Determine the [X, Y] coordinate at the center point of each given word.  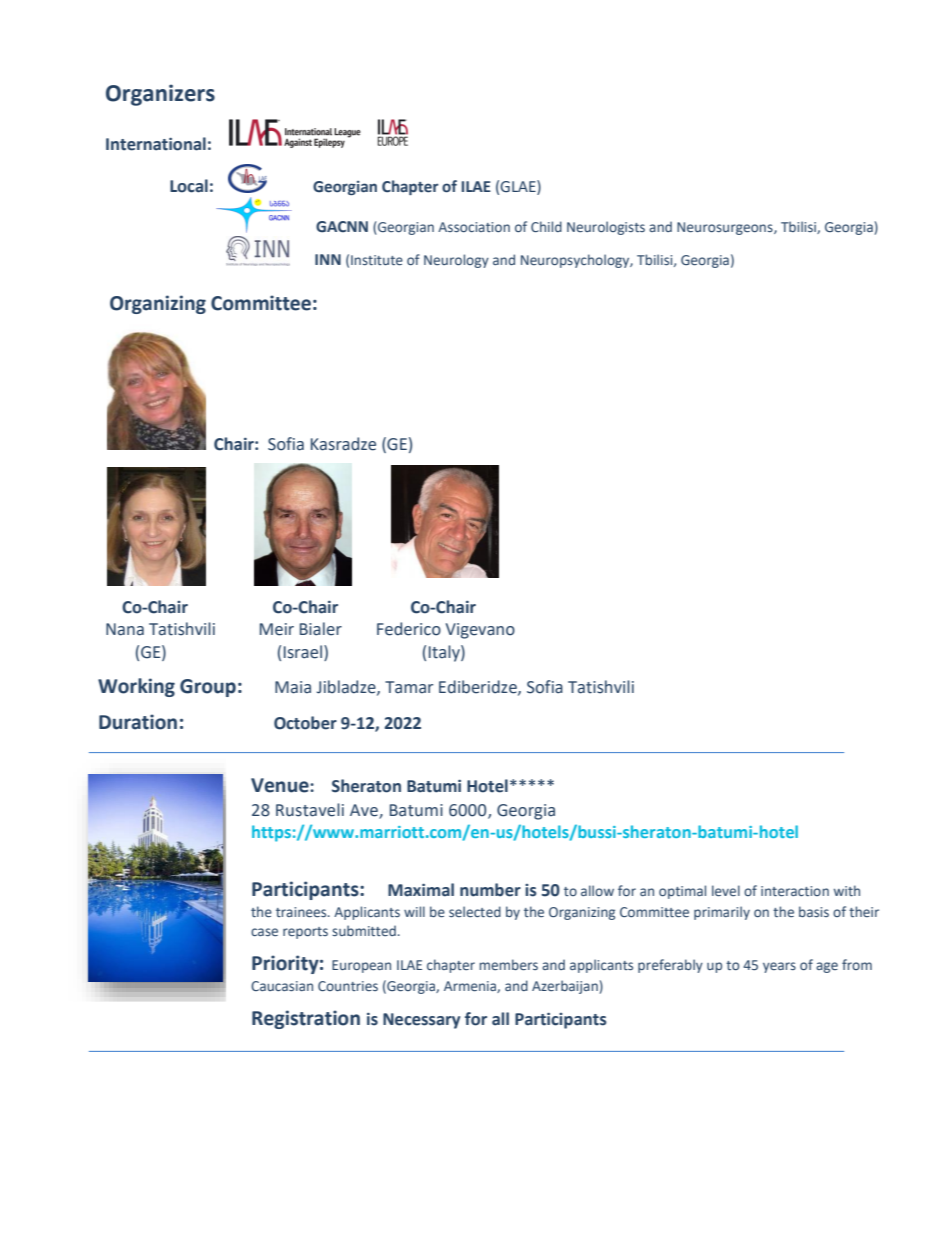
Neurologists [606, 228]
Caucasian [282, 986]
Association [474, 227]
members [508, 965]
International [156, 144]
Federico [409, 629]
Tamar [409, 687]
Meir [277, 629]
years [779, 967]
